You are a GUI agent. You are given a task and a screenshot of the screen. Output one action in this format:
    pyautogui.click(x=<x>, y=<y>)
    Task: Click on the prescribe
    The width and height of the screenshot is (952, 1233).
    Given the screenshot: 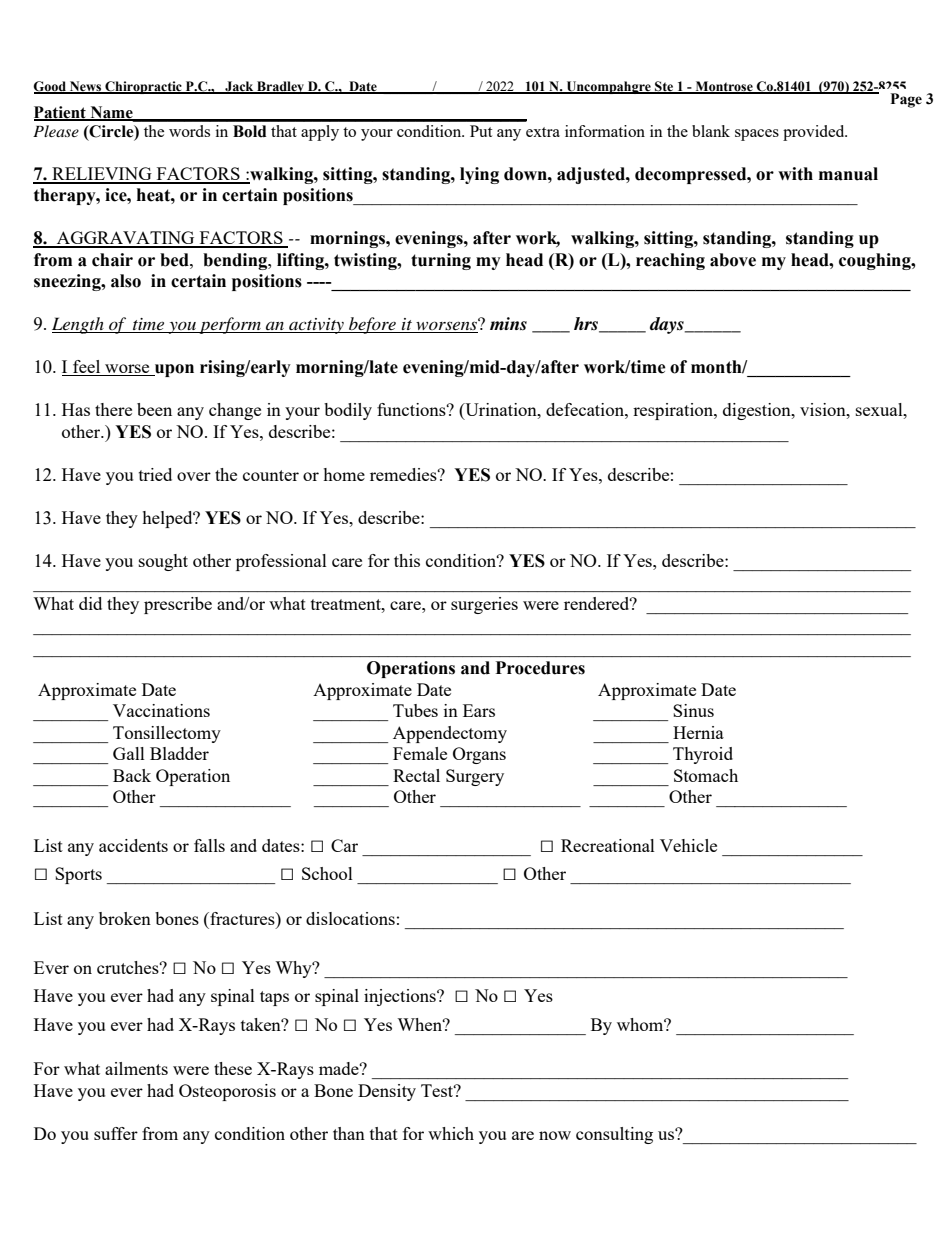 What is the action you would take?
    pyautogui.click(x=178, y=605)
